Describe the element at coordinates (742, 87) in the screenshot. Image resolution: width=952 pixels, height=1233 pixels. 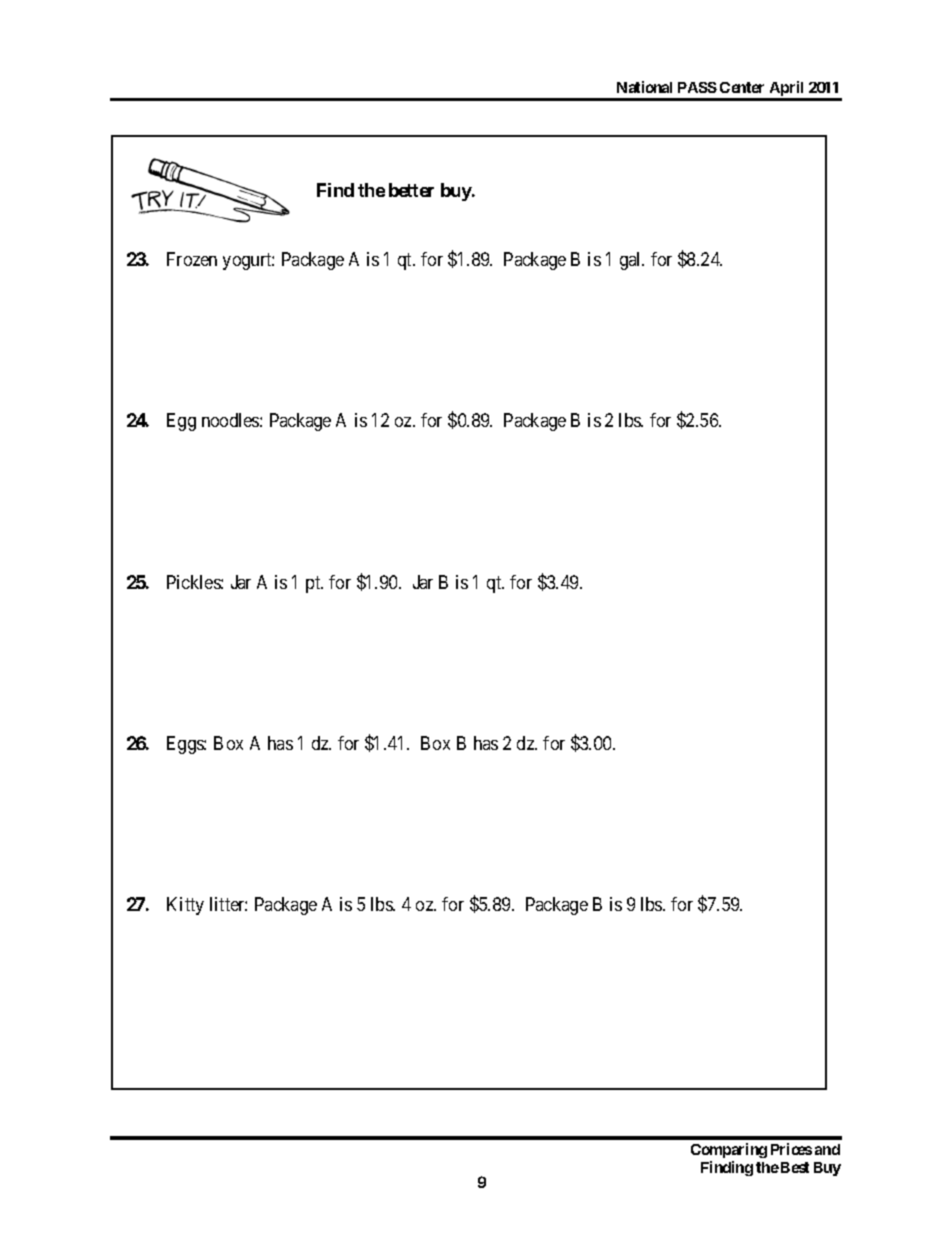
I see `Center` at that location.
